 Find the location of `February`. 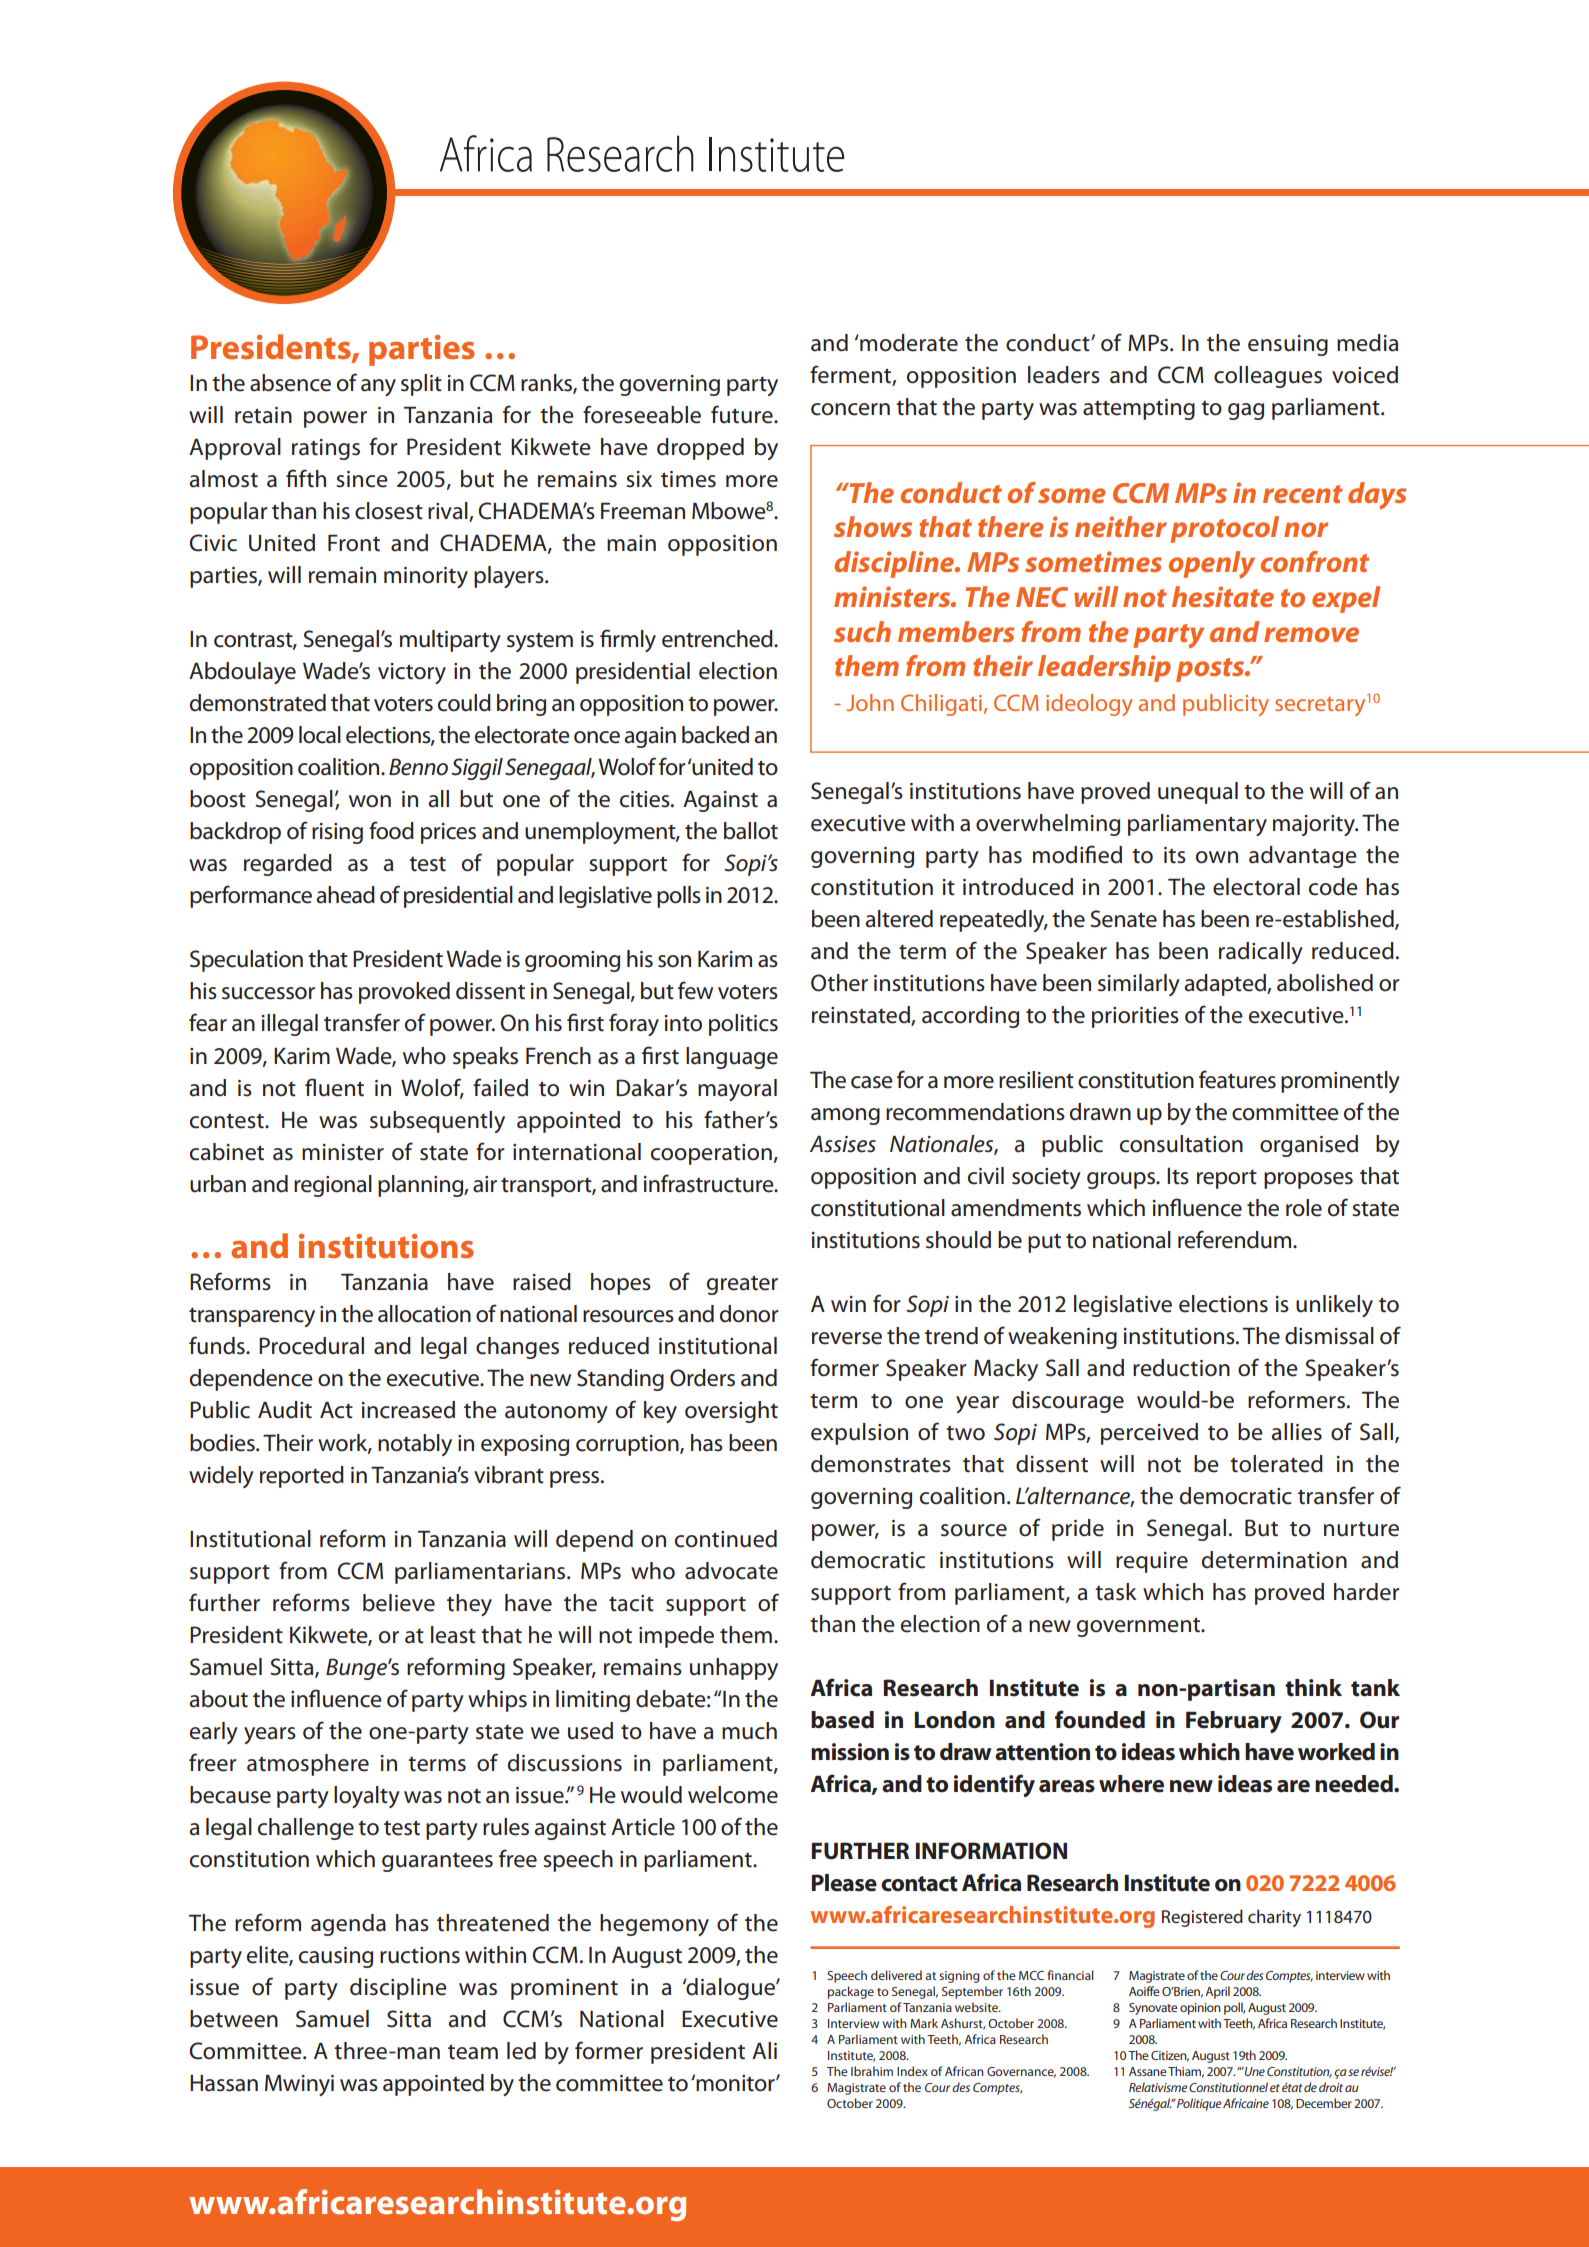

February is located at coordinates (1234, 1722).
